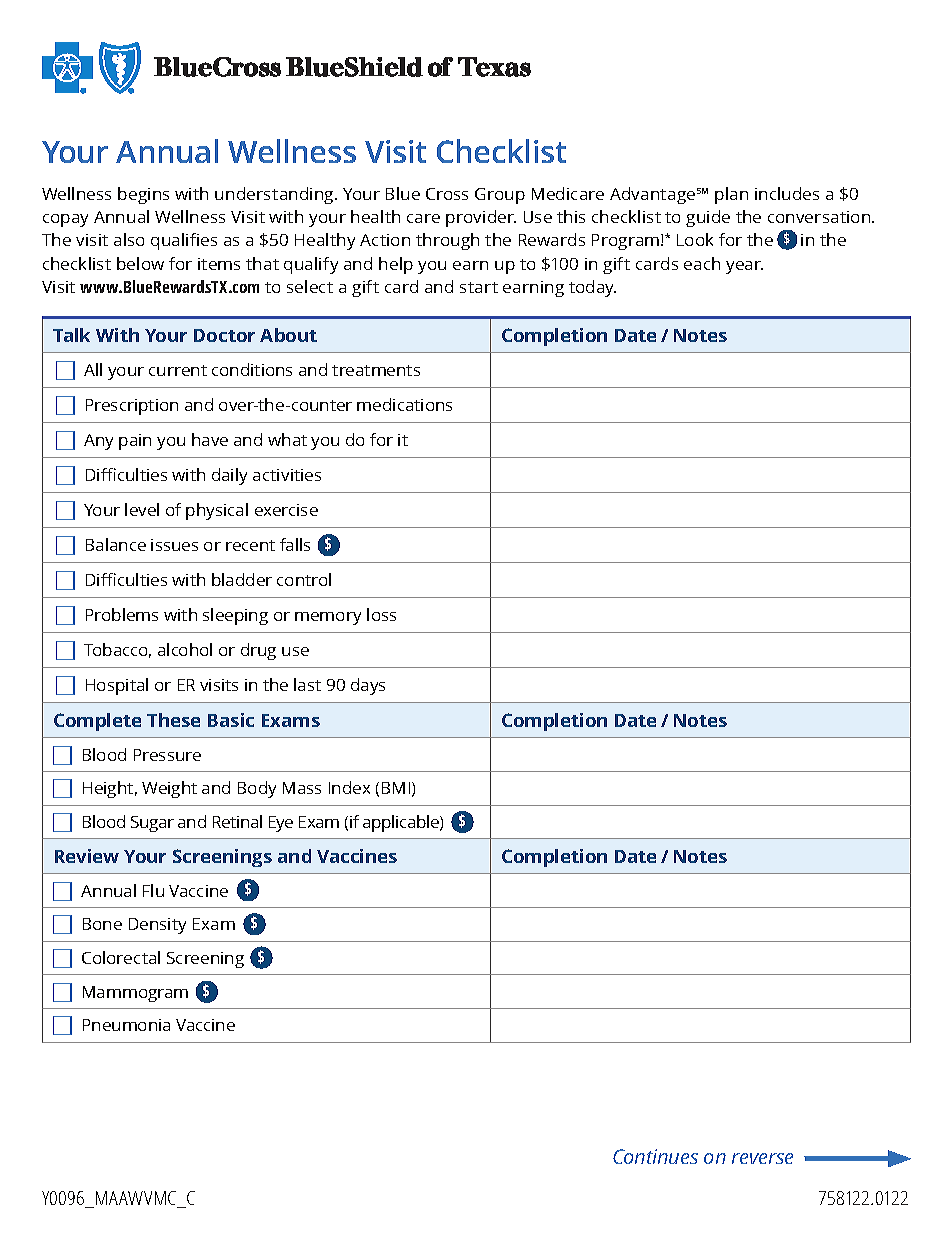 Image resolution: width=952 pixels, height=1233 pixels. Describe the element at coordinates (126, 1025) in the image. I see `Pneumonia` at that location.
